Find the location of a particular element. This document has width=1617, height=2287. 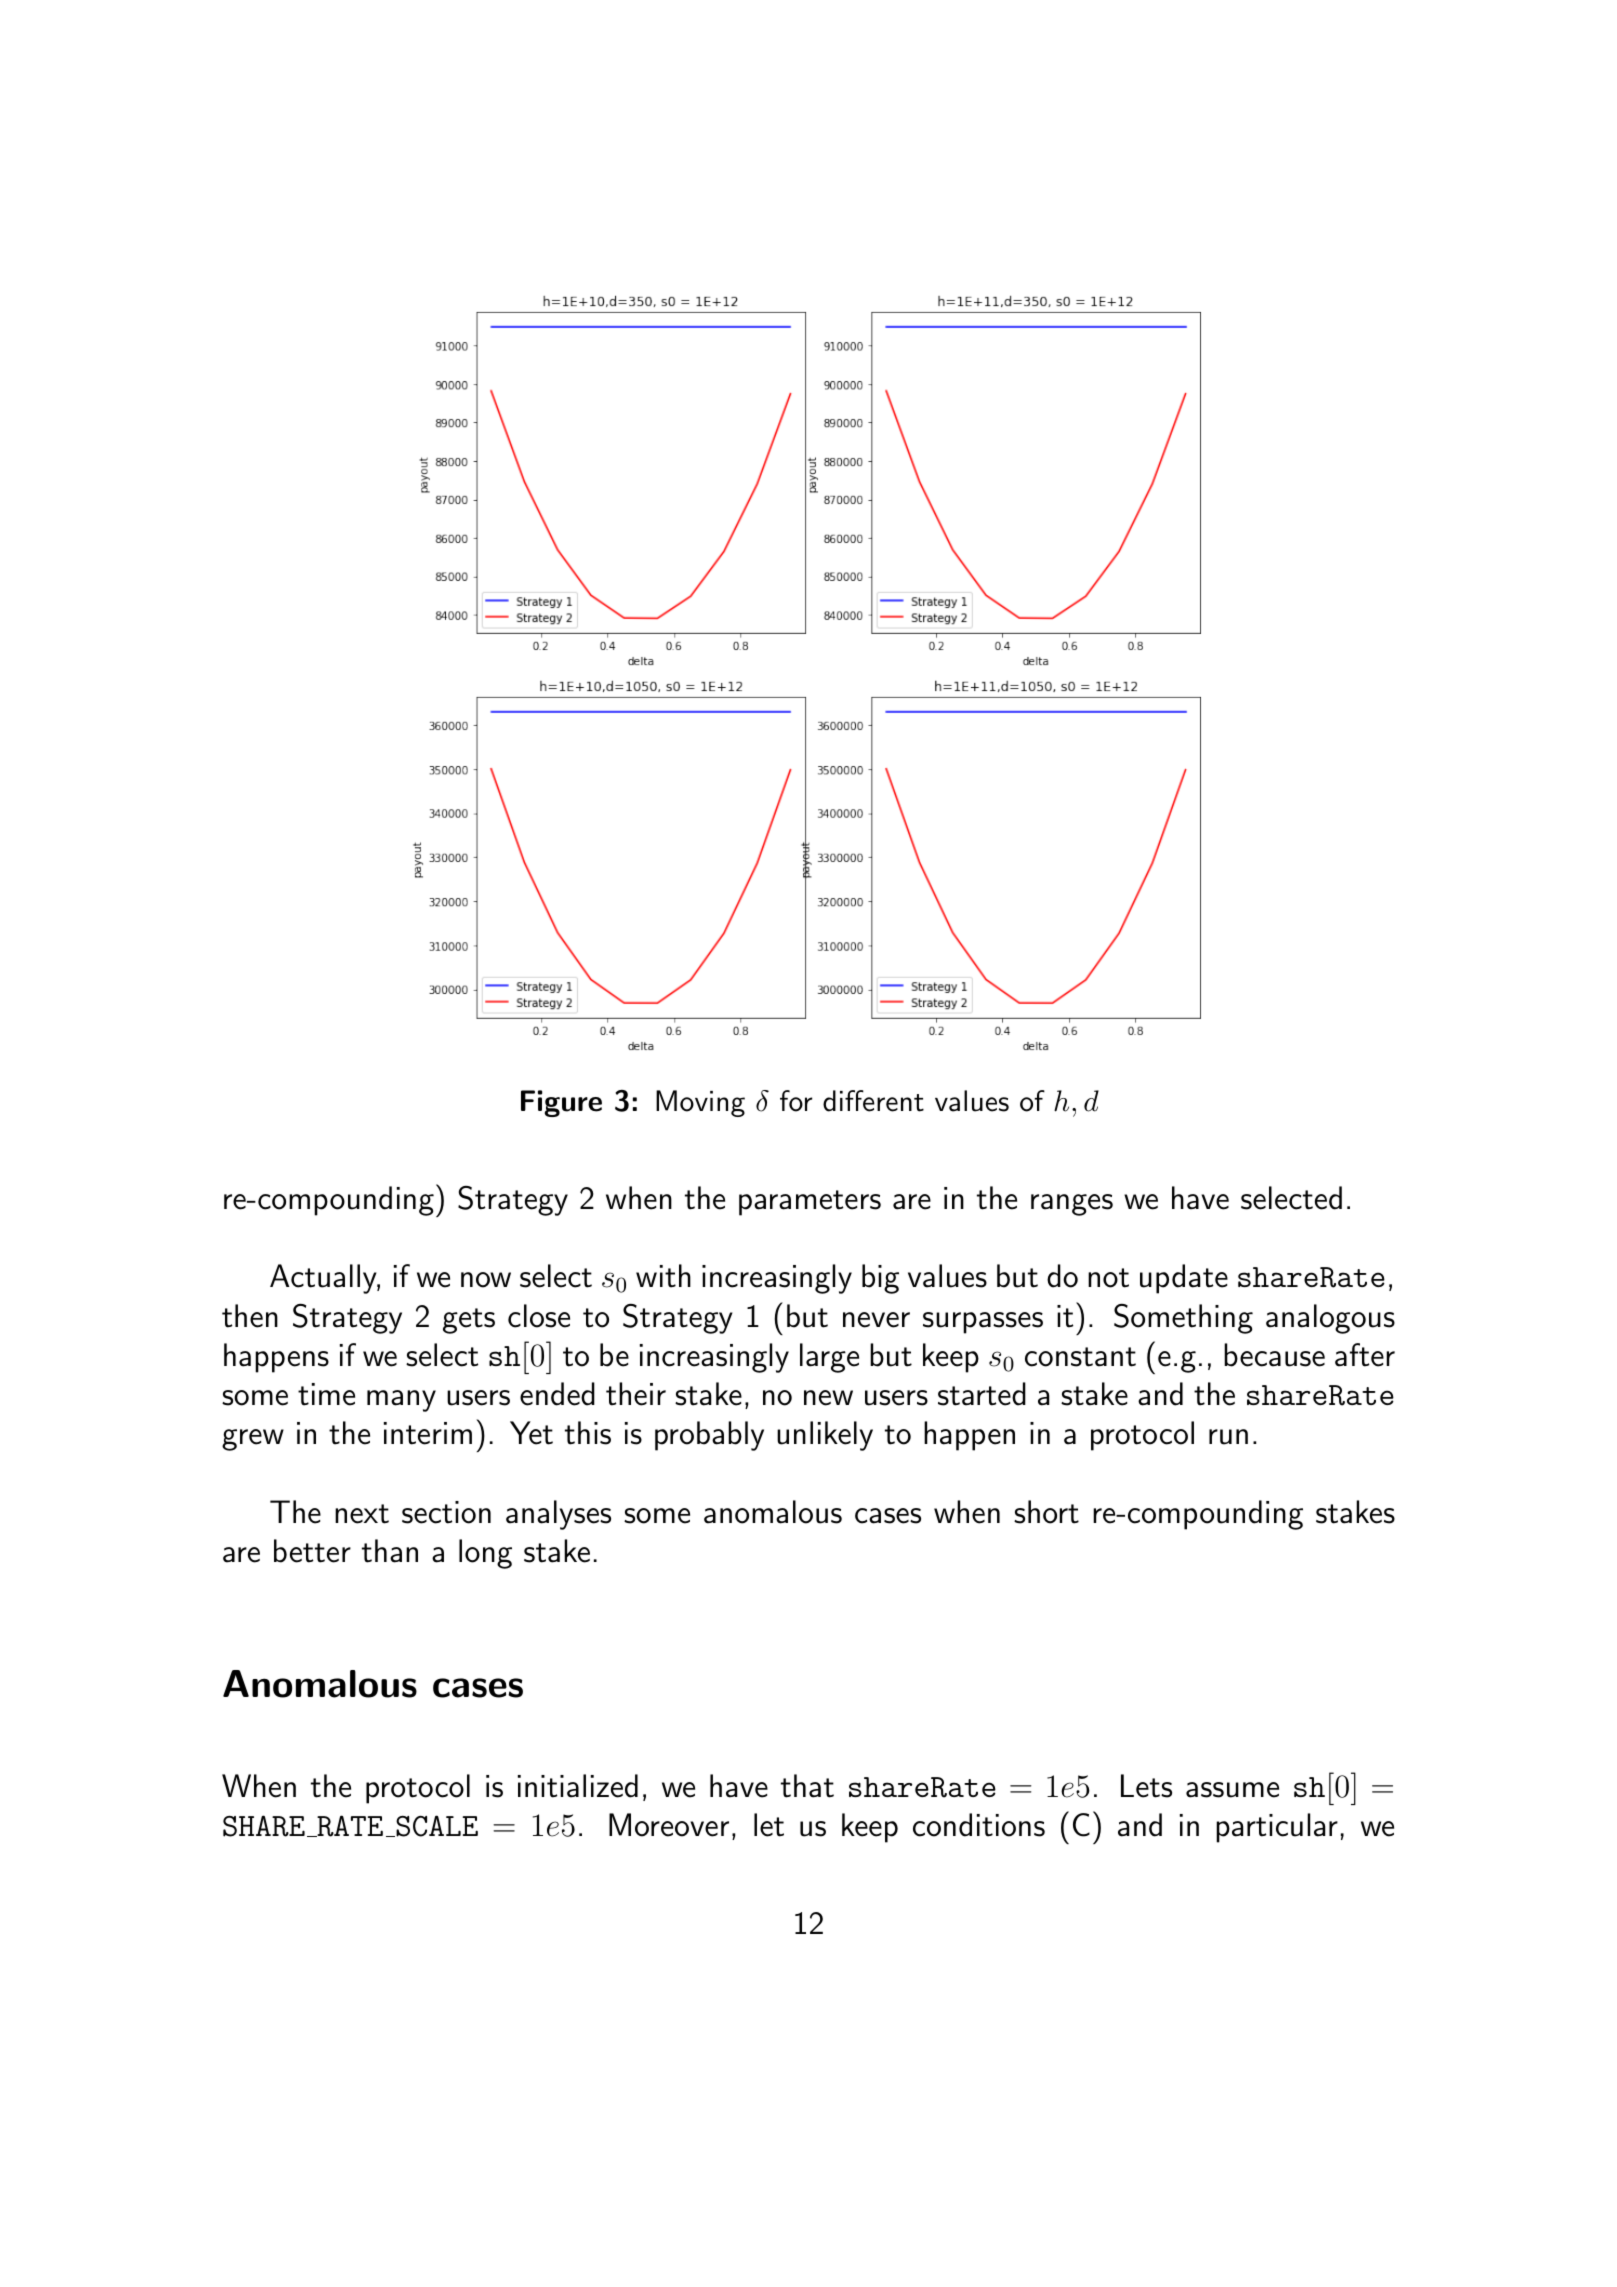

ranges is located at coordinates (1072, 1205).
